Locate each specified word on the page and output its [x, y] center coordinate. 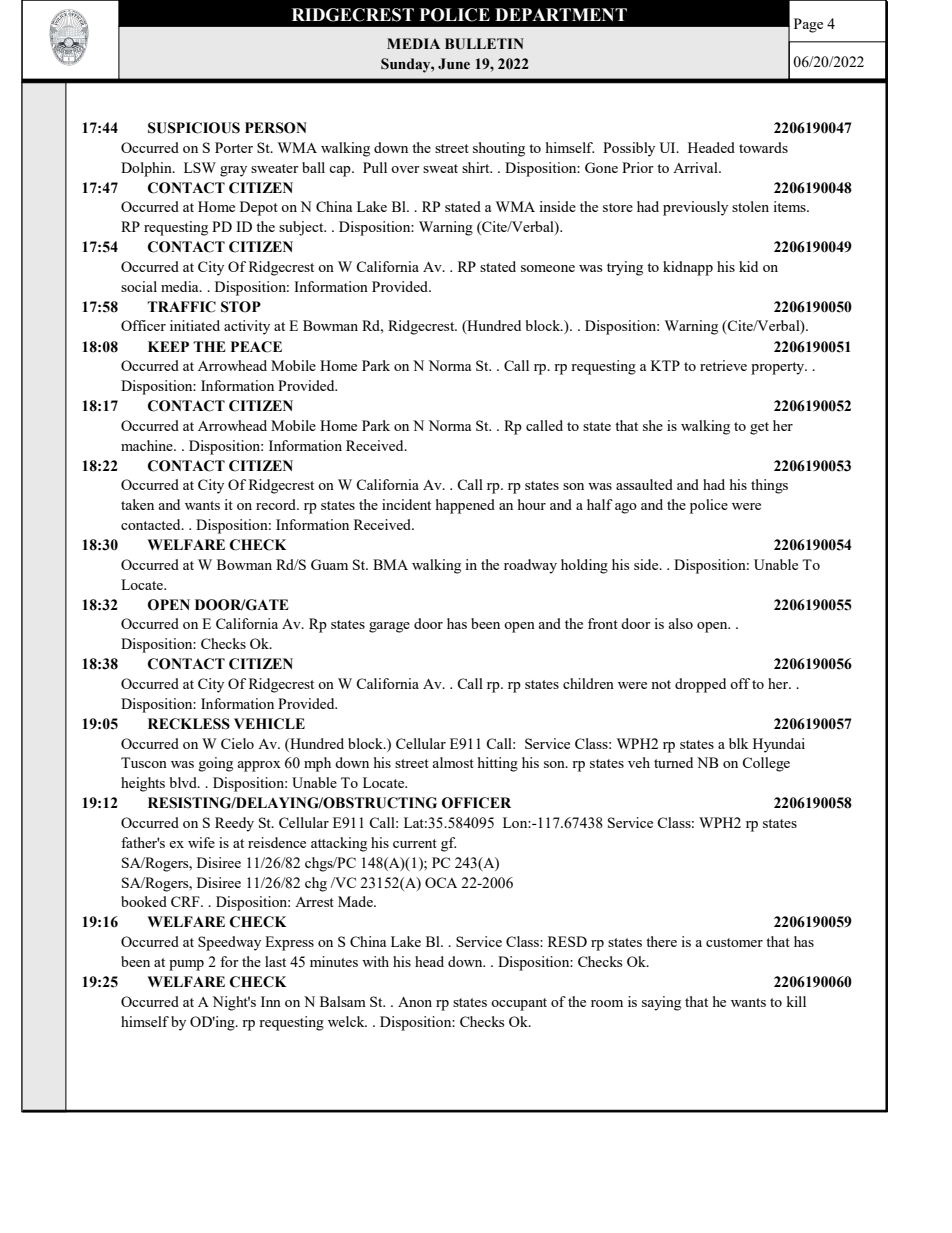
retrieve [723, 365]
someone [548, 268]
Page [808, 25]
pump [186, 965]
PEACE [256, 347]
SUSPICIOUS [194, 128]
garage [389, 627]
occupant [519, 1004]
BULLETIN [484, 44]
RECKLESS [189, 724]
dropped [700, 685]
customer [734, 942]
